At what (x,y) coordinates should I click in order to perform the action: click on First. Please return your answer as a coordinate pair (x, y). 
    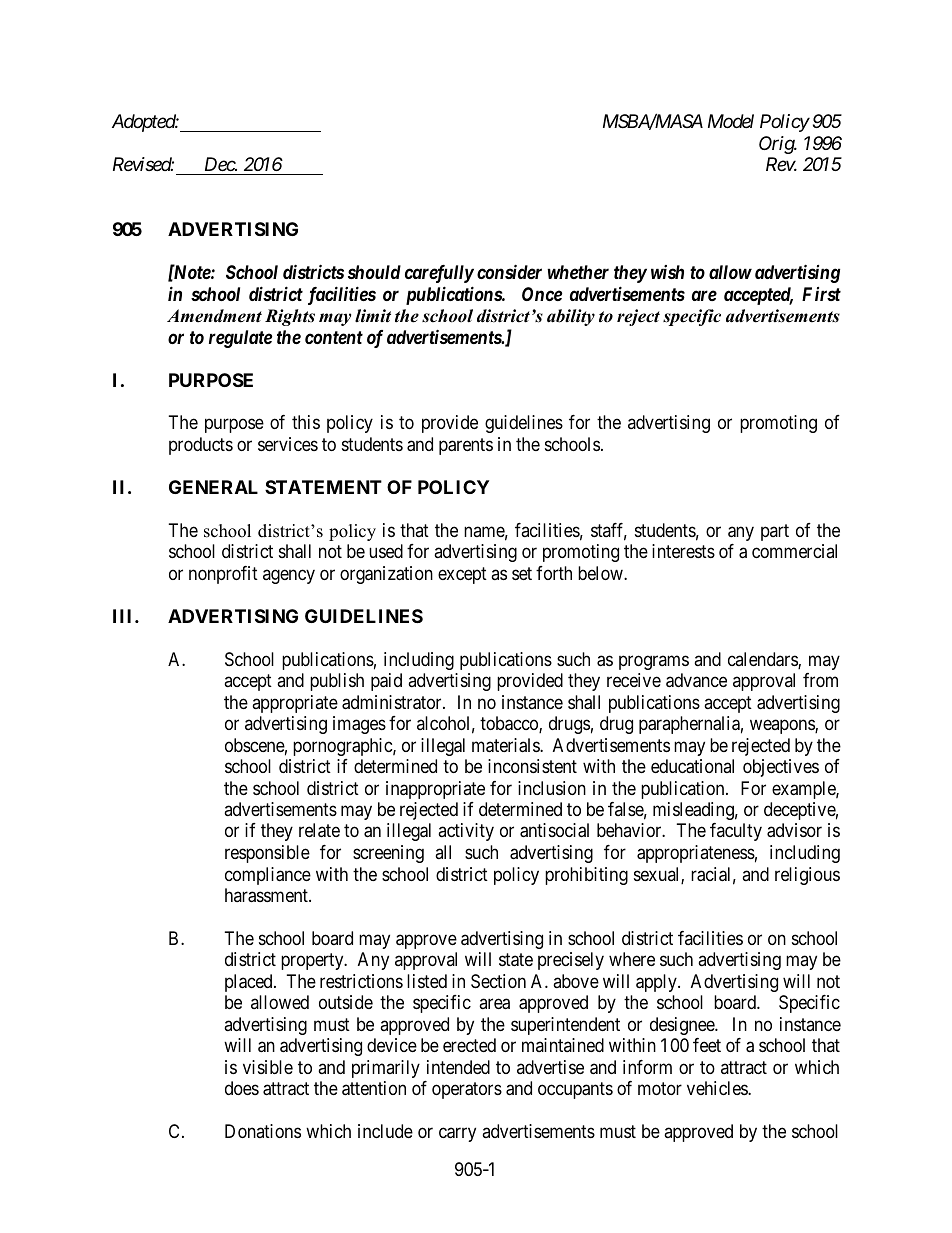
    Looking at the image, I should click on (821, 294).
